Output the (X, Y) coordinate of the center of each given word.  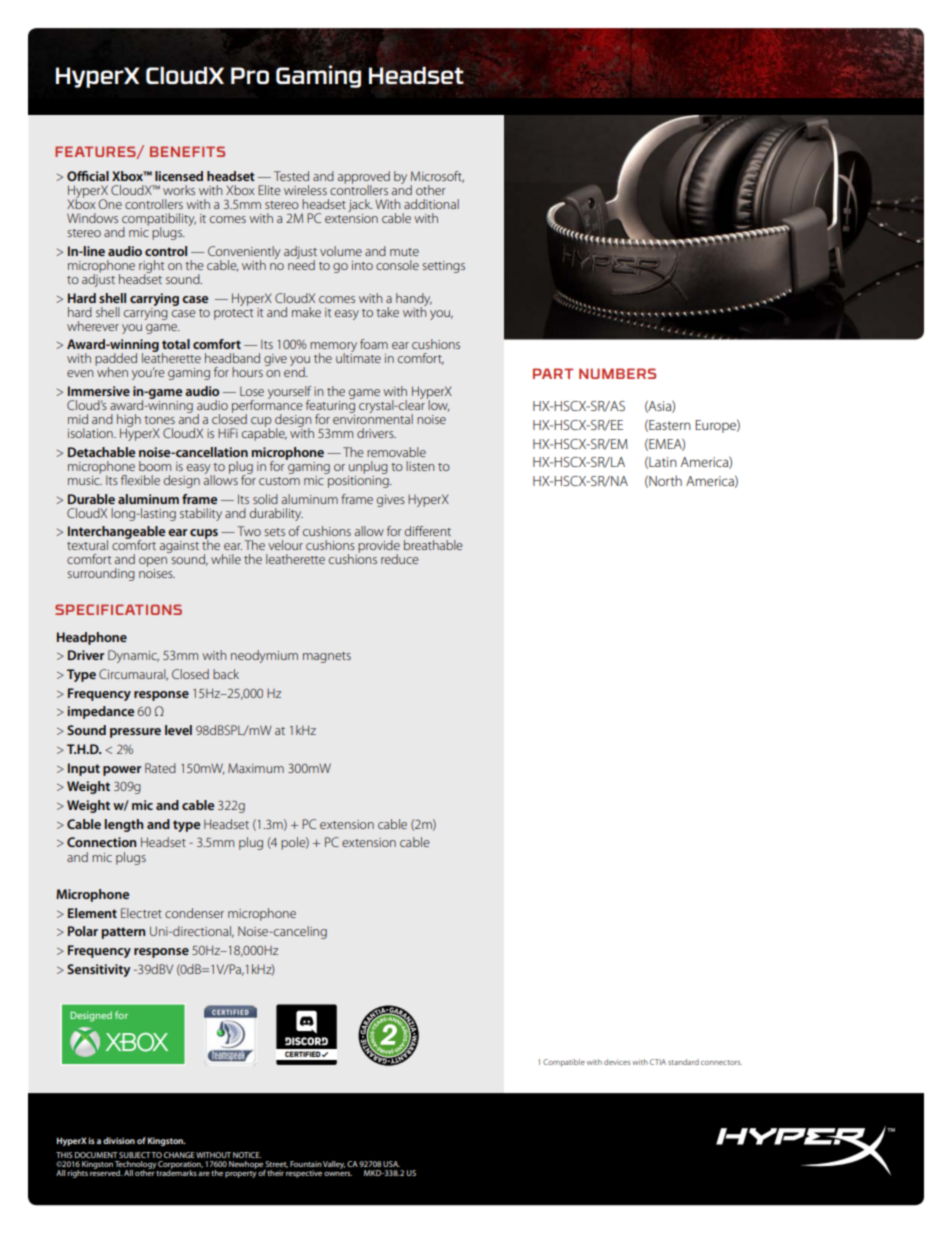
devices (617, 1062)
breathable (433, 545)
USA (391, 1164)
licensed (179, 176)
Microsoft (437, 177)
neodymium (264, 656)
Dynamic (133, 656)
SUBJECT (135, 1155)
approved (364, 178)
